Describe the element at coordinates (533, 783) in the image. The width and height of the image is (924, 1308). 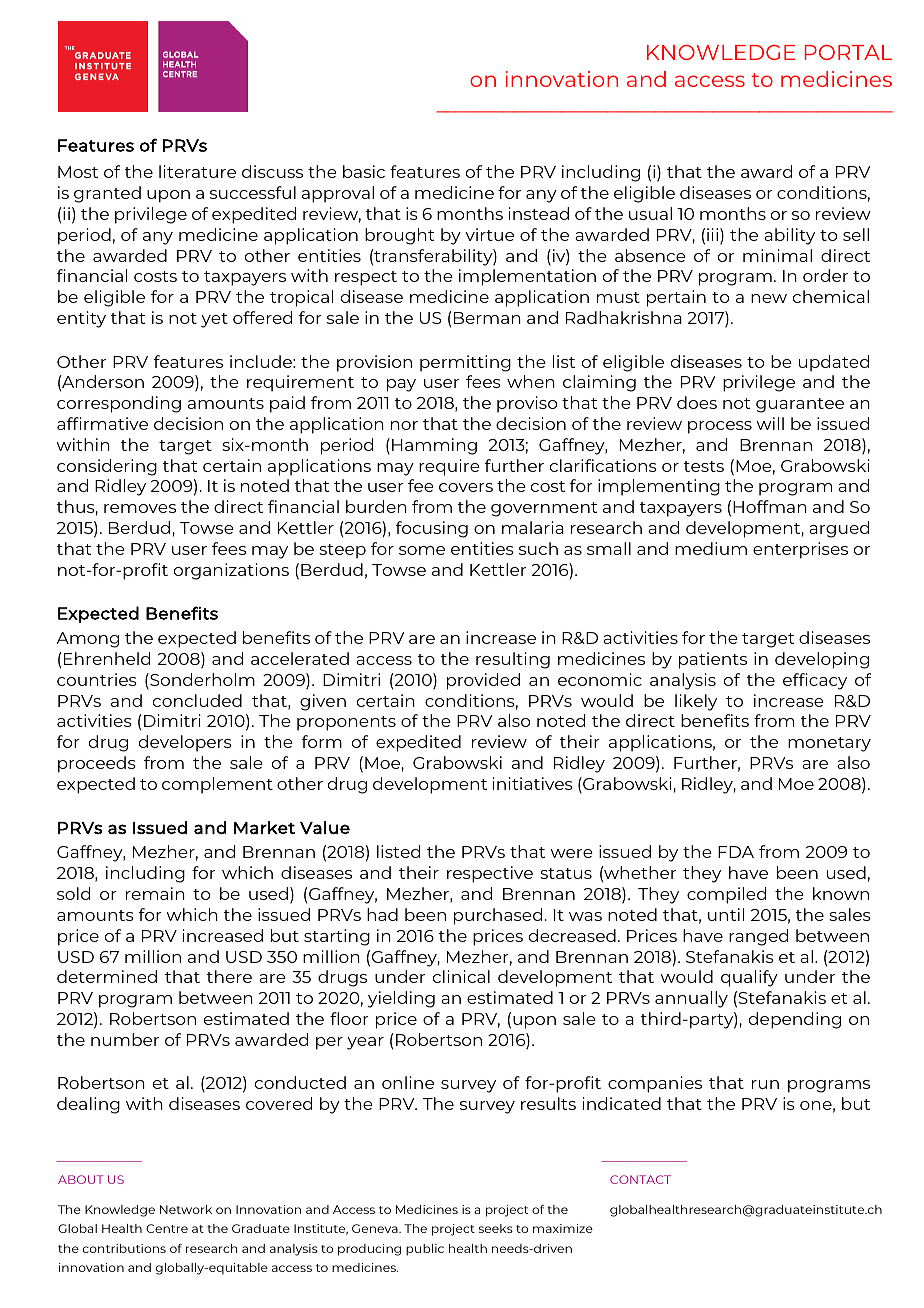
I see `initiatives` at that location.
